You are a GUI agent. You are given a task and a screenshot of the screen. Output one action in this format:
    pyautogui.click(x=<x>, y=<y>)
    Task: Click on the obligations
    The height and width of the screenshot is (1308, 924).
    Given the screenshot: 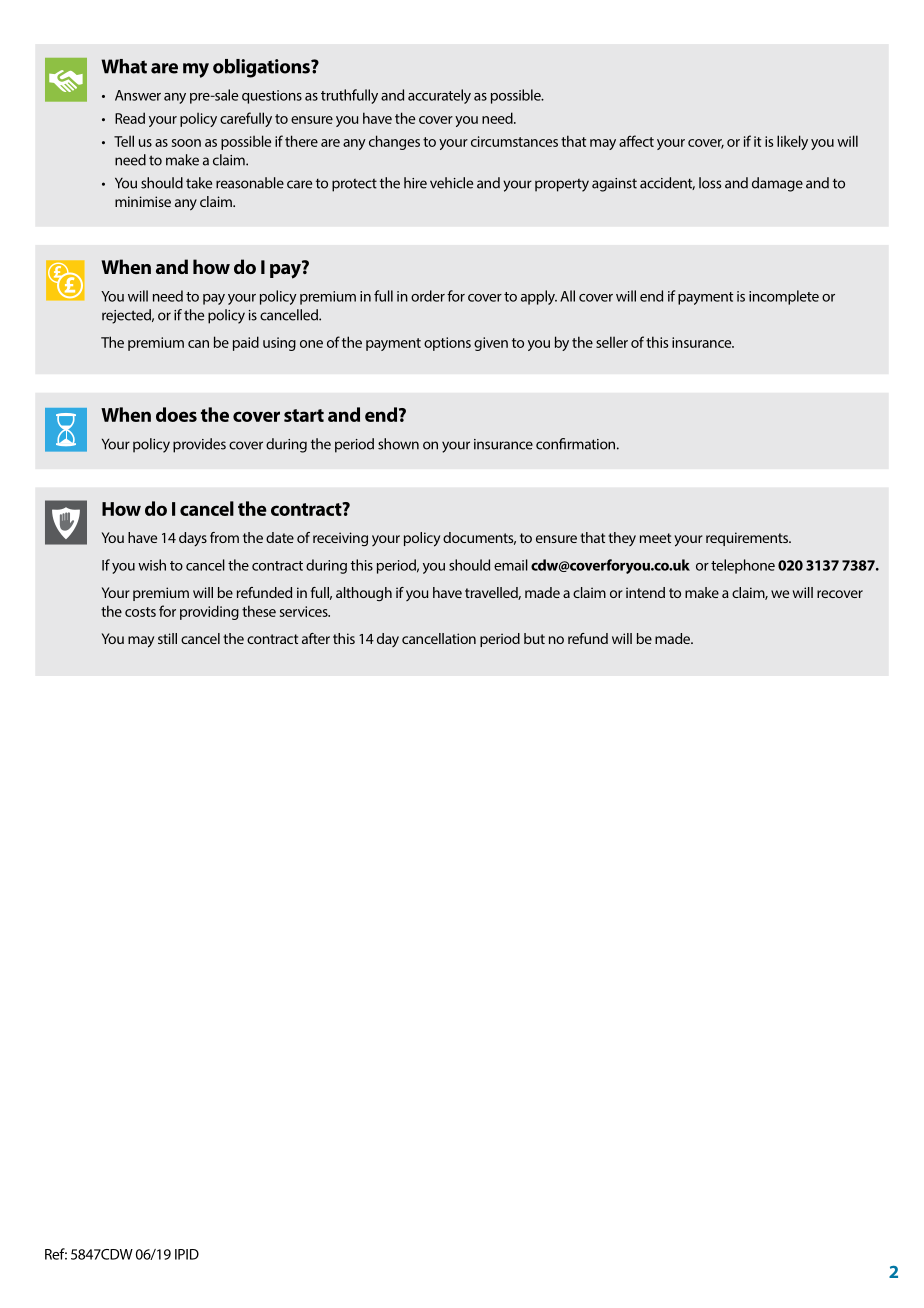 What is the action you would take?
    pyautogui.click(x=262, y=68)
